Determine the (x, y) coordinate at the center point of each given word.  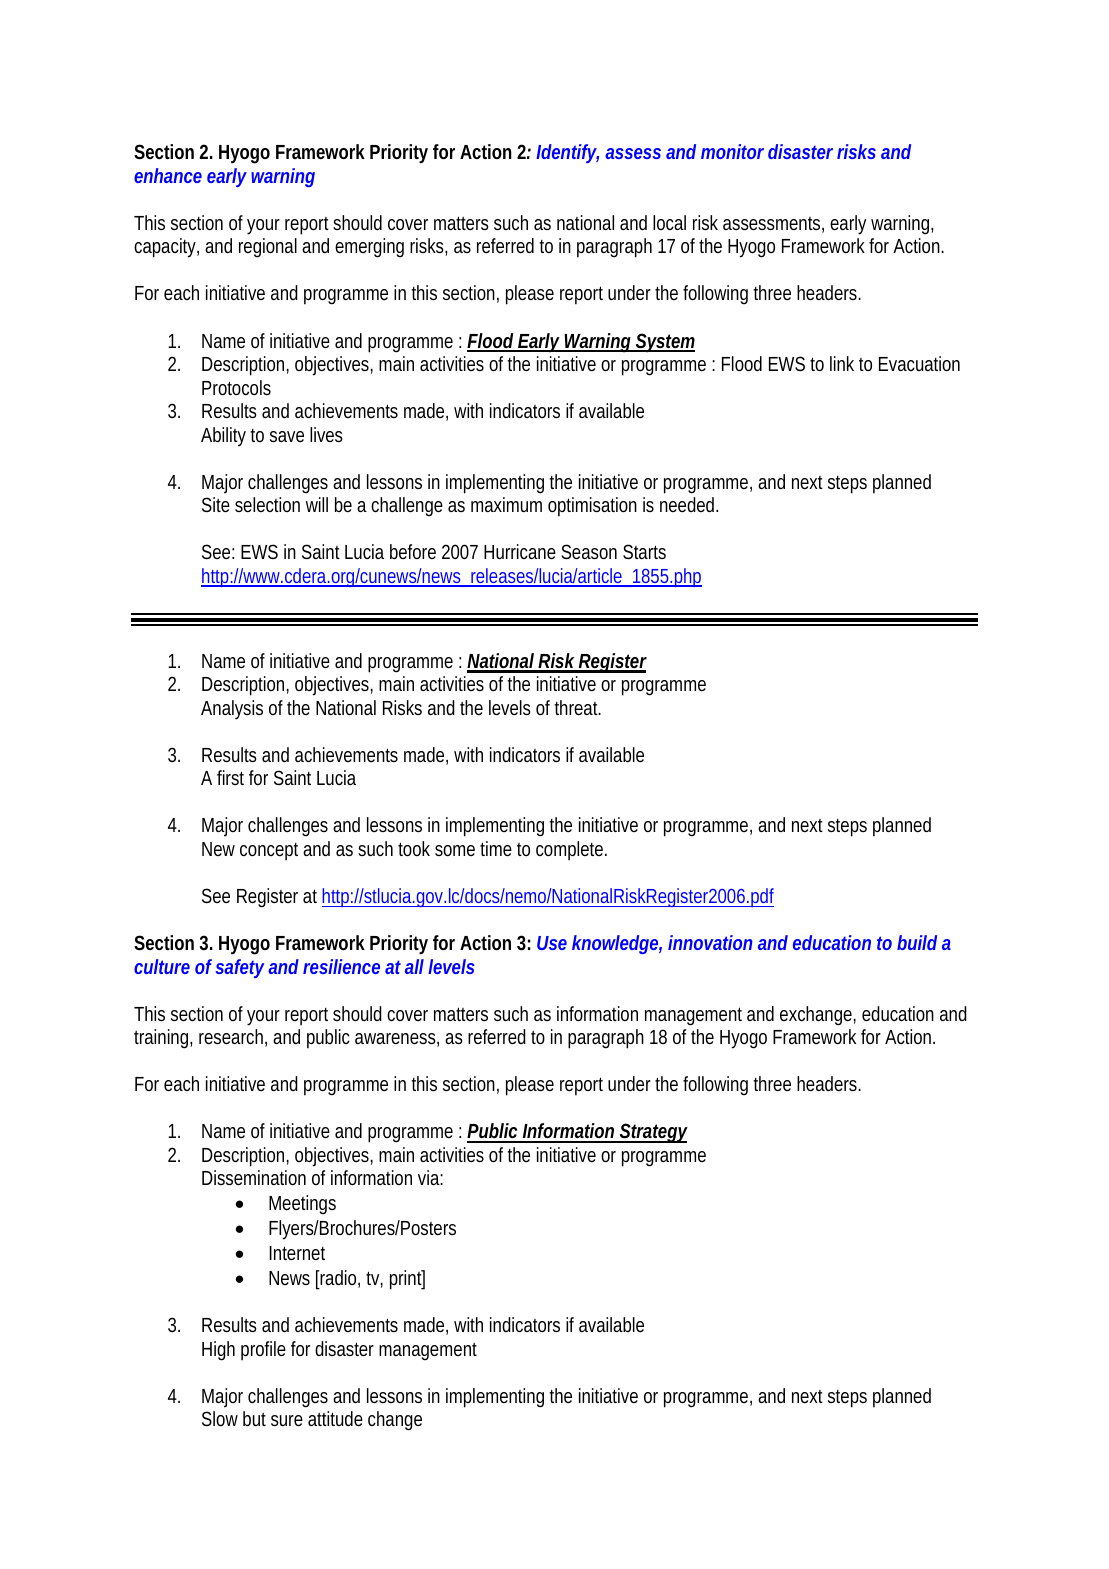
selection (267, 504)
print (407, 1280)
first (230, 777)
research (233, 1038)
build (917, 942)
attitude (335, 1418)
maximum (506, 504)
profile (263, 1351)
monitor (732, 151)
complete (571, 851)
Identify (567, 153)
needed (689, 504)
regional (268, 248)
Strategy (653, 1133)
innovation (710, 942)
